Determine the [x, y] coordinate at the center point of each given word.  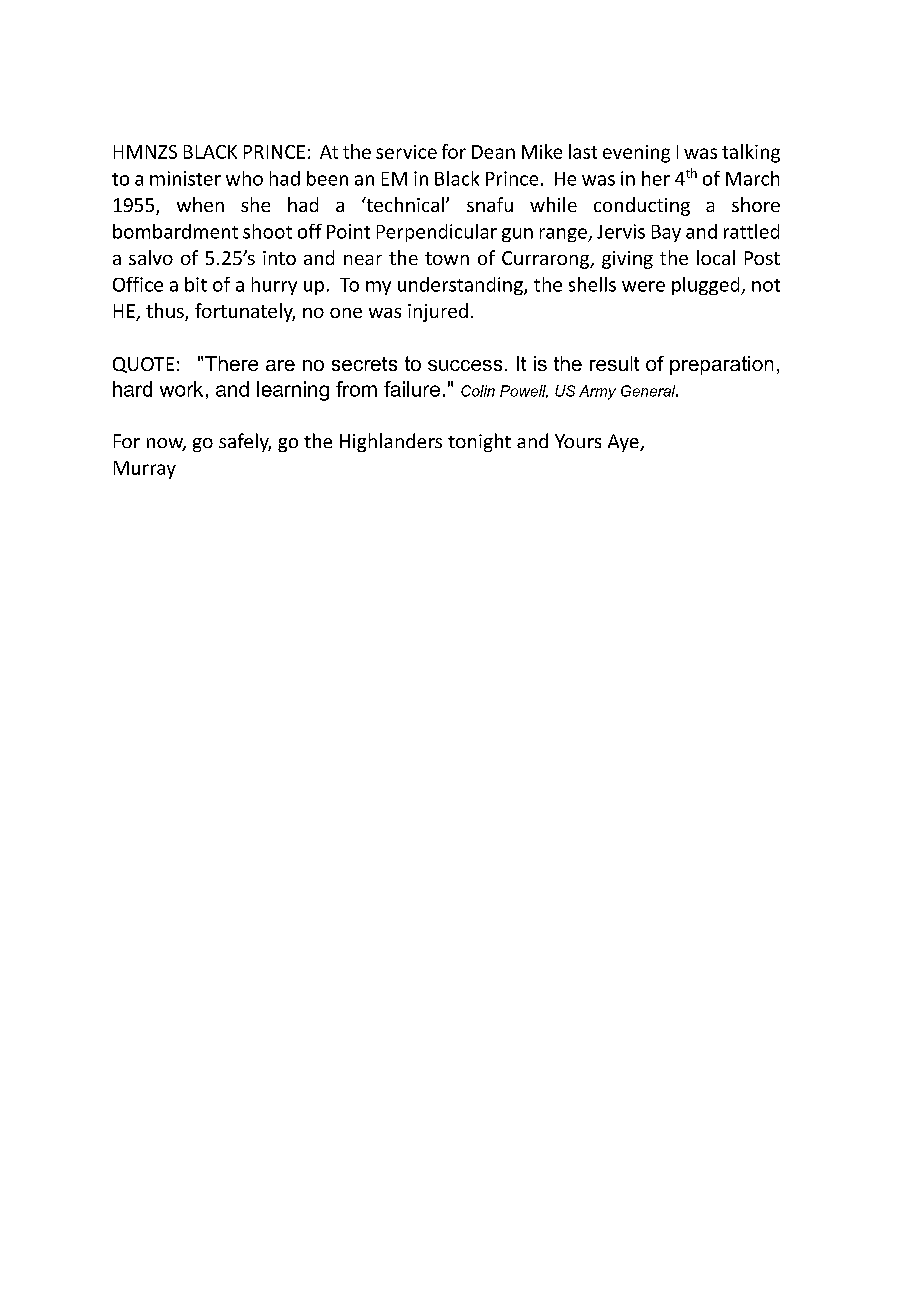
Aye [624, 443]
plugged [707, 286]
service [406, 152]
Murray [145, 470]
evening [636, 154]
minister [185, 178]
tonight [479, 442]
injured [438, 312]
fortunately [245, 312]
